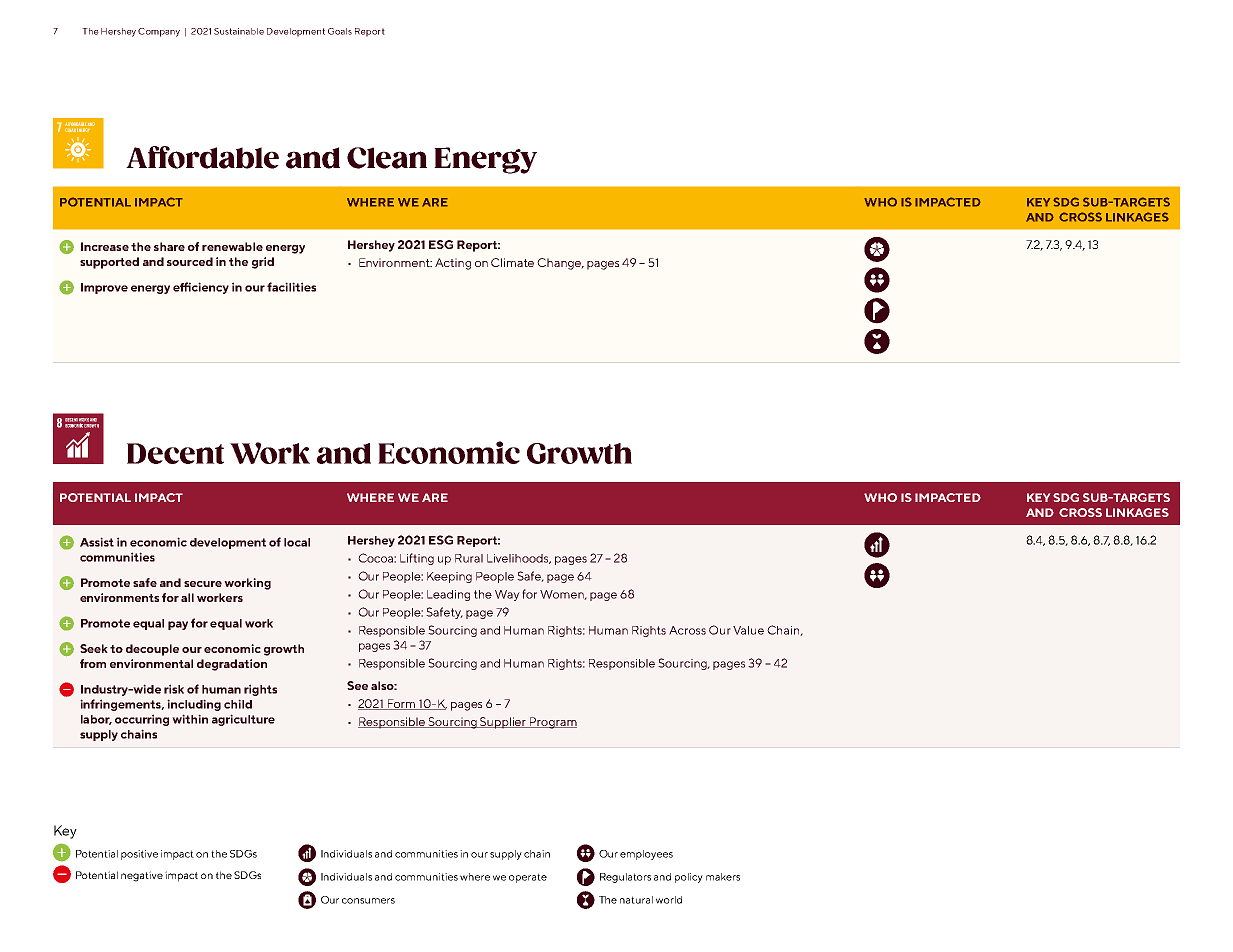 The height and width of the page is (952, 1233). Describe the element at coordinates (174, 689) in the page. I see `risk` at that location.
